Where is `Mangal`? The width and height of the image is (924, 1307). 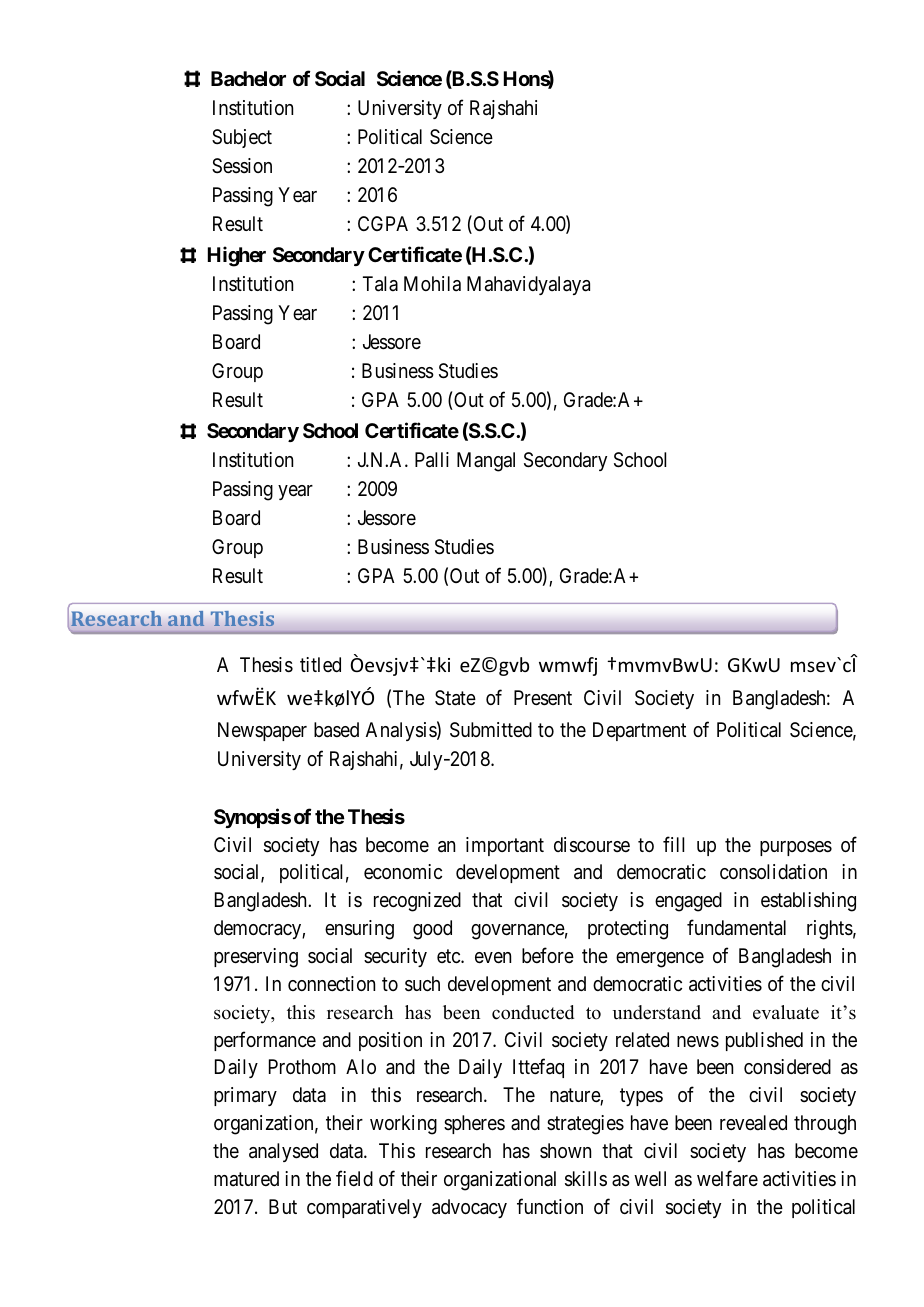
Mangal is located at coordinates (486, 462).
